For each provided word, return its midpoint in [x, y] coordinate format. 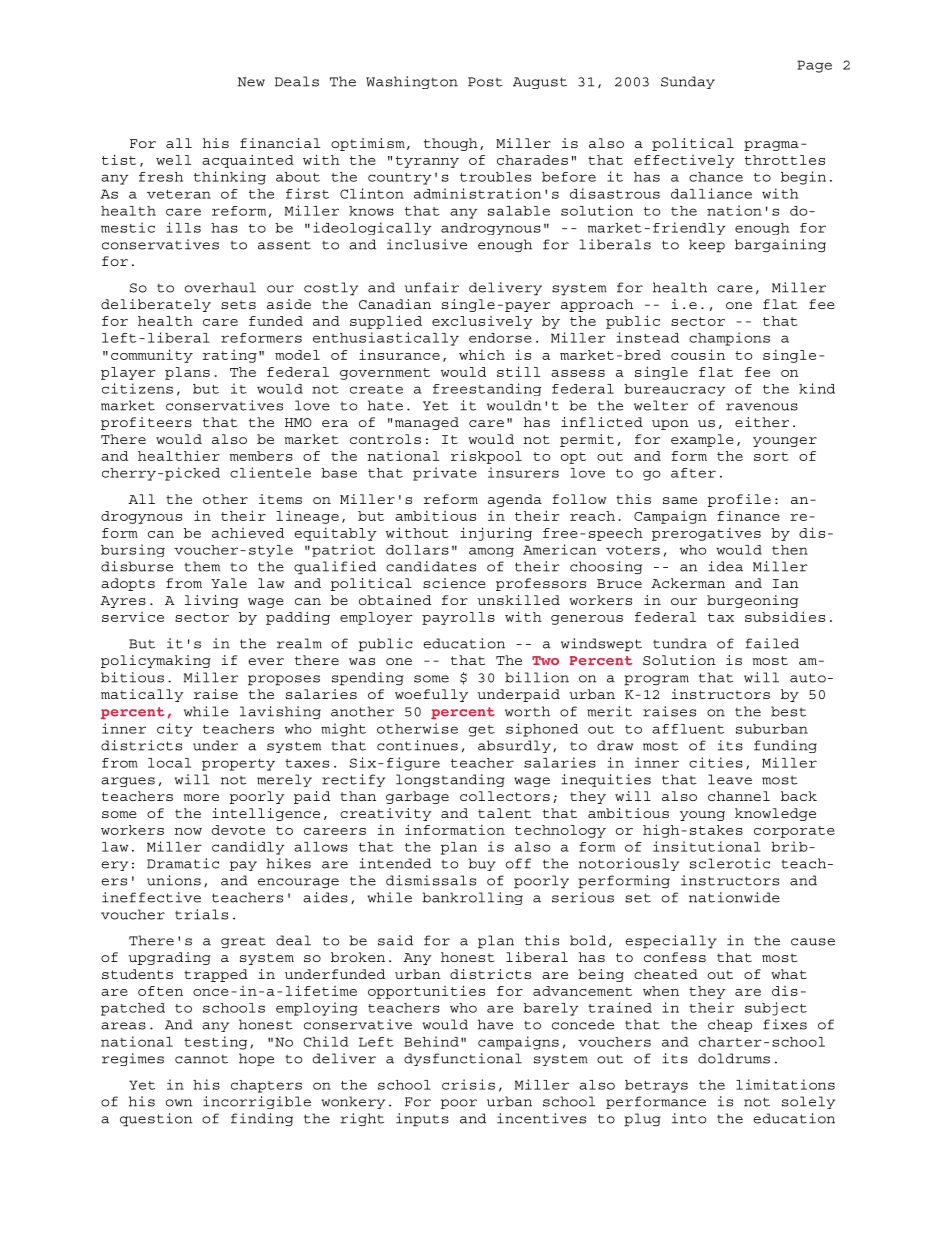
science [454, 583]
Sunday [688, 82]
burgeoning [752, 601]
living [211, 601]
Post [485, 82]
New [251, 82]
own [179, 1103]
